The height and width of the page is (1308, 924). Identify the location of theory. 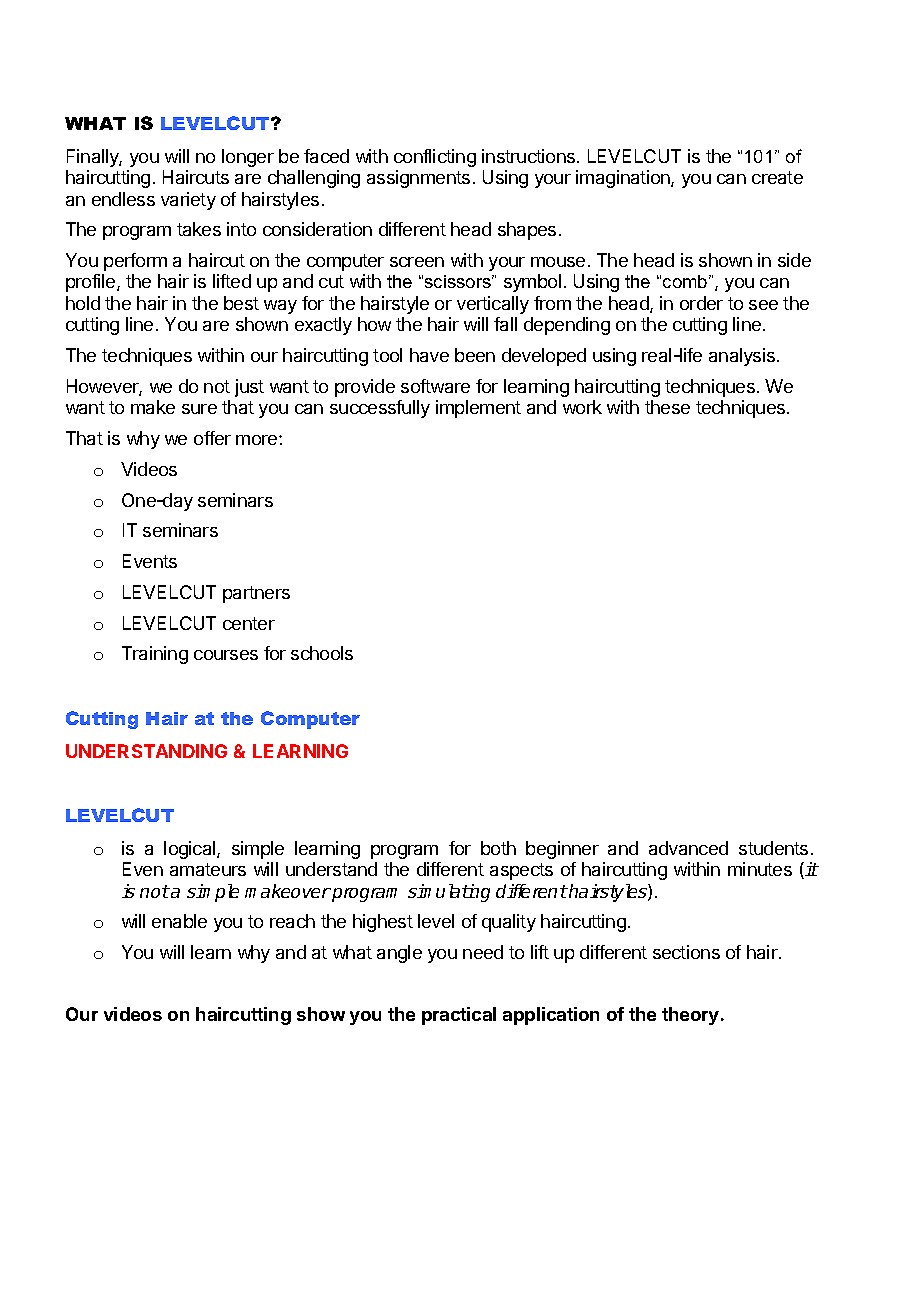
(690, 1016).
